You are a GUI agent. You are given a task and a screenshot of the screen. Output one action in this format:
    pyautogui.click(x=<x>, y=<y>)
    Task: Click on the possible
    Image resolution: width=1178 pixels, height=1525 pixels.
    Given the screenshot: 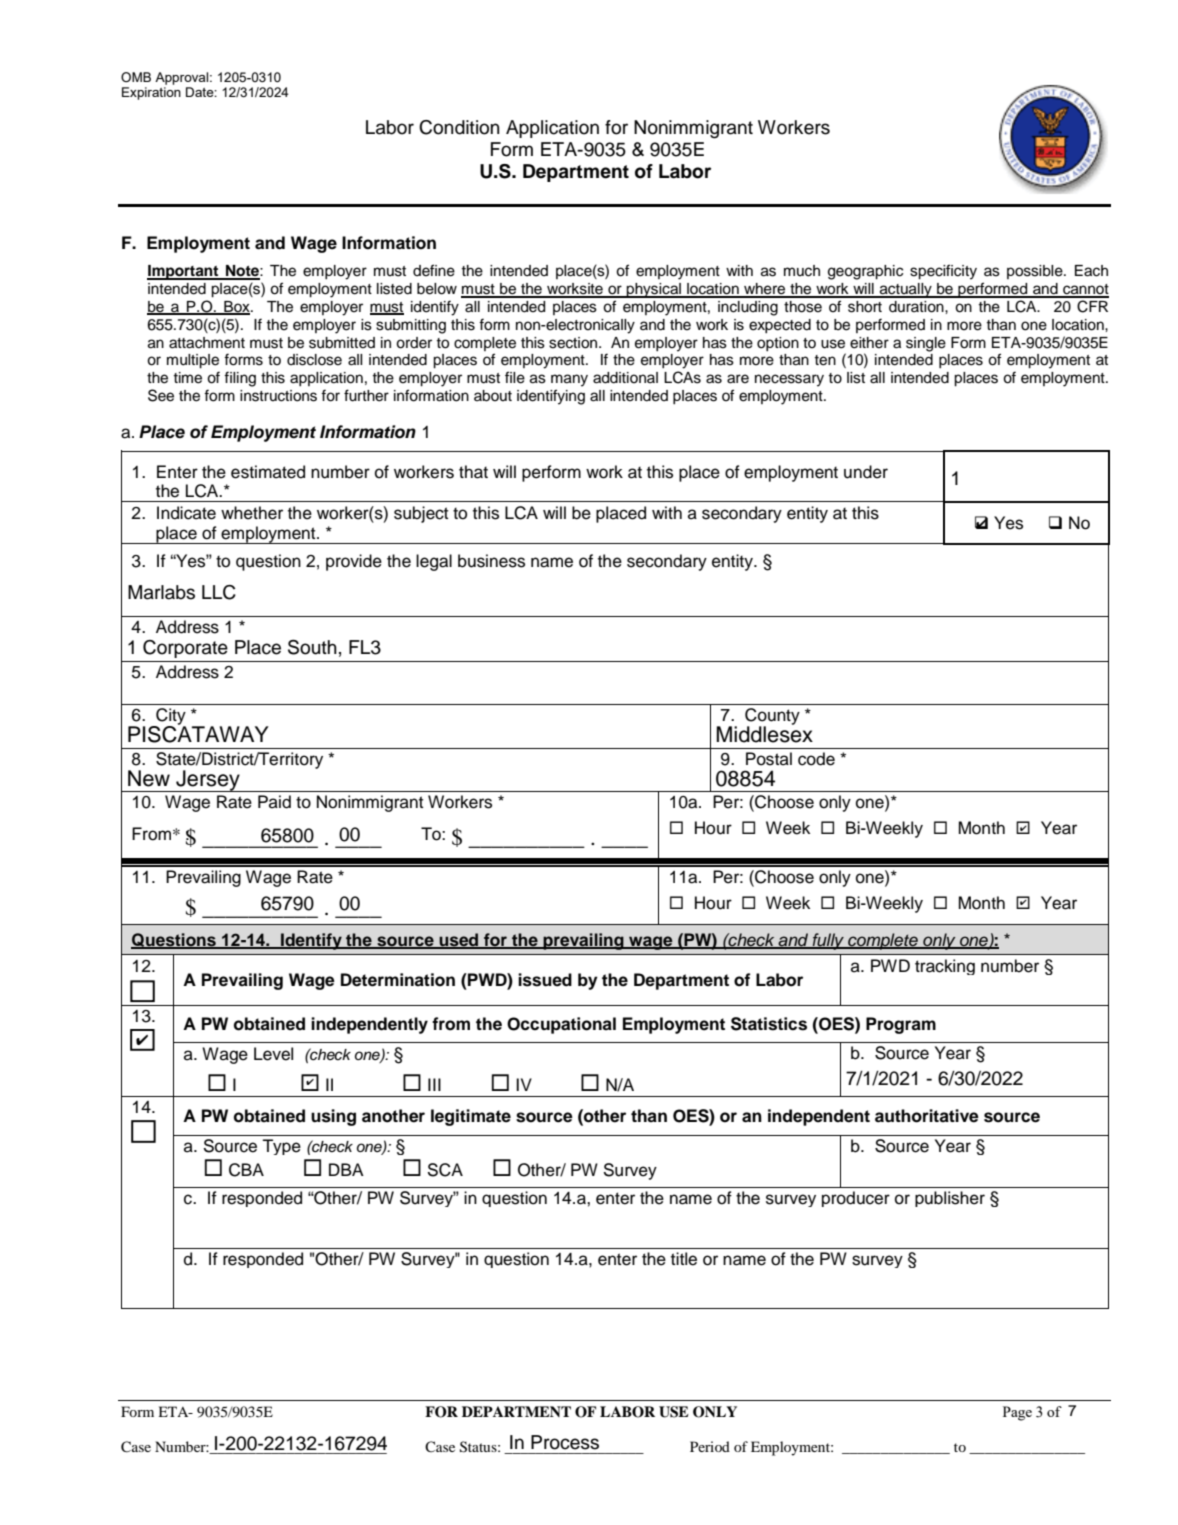 What is the action you would take?
    pyautogui.click(x=1036, y=272)
